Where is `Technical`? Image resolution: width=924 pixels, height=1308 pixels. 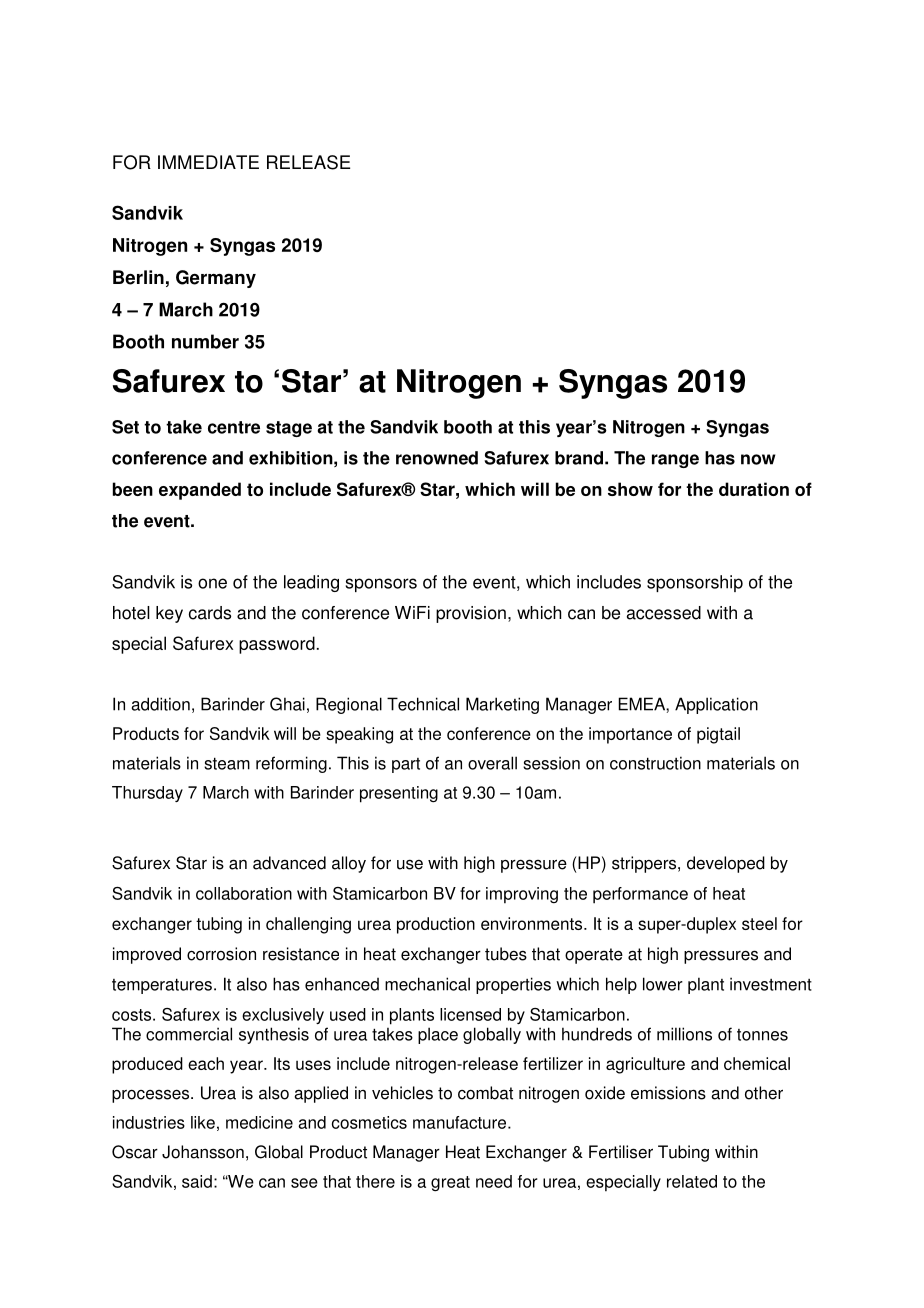 Technical is located at coordinates (423, 704).
